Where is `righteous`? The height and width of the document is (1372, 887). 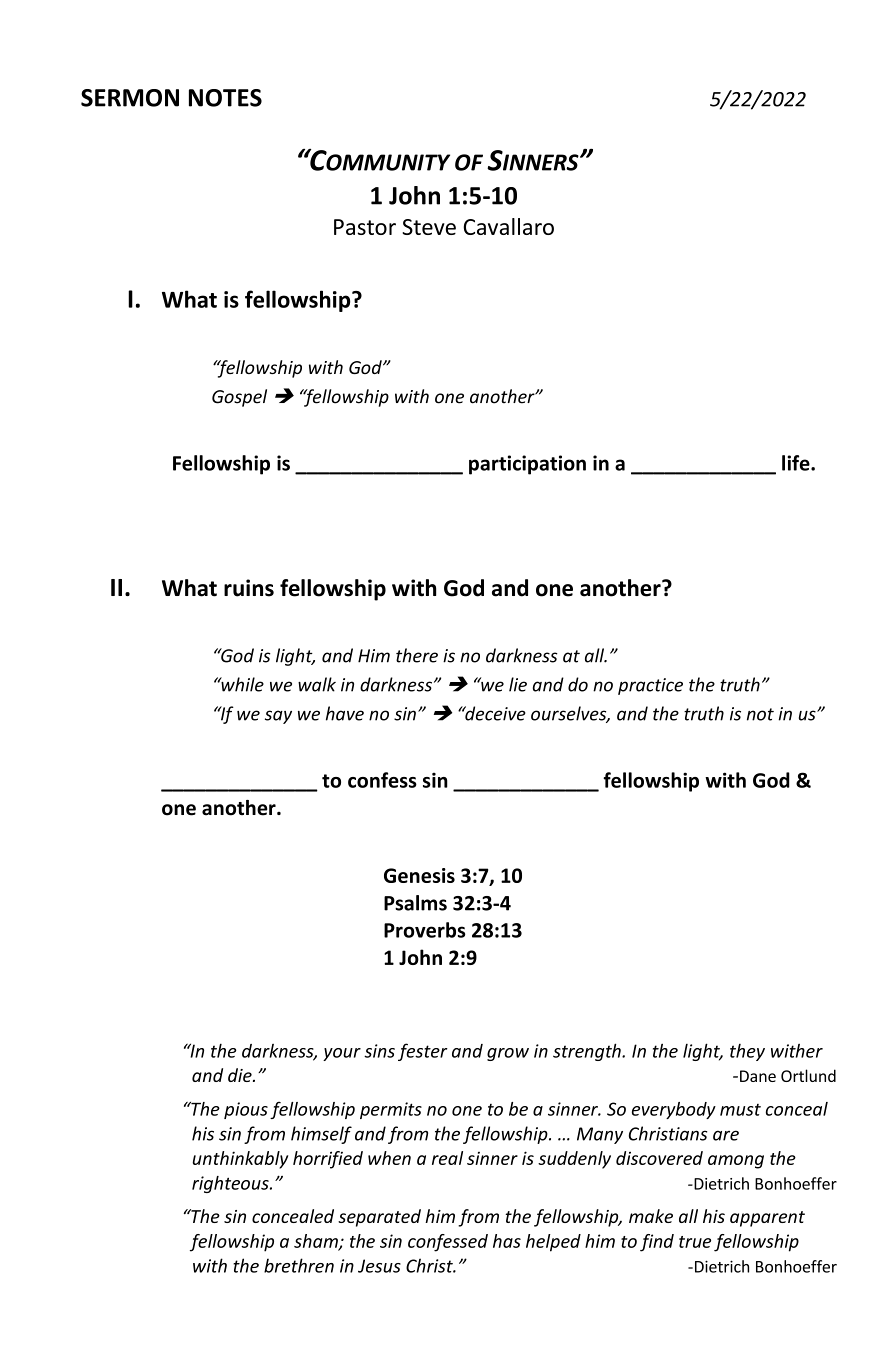
righteous is located at coordinates (231, 1184).
